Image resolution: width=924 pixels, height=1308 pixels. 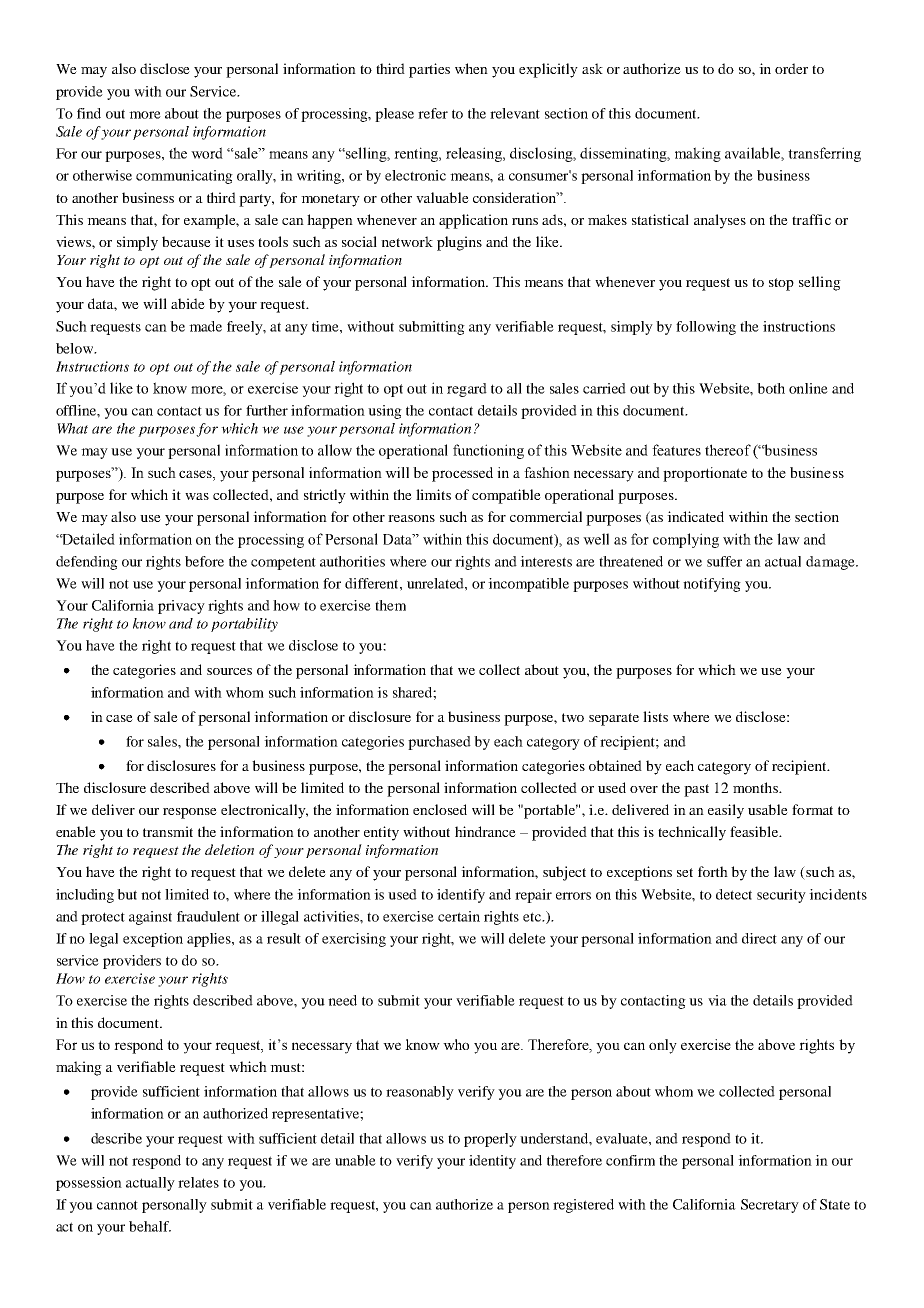 What do you see at coordinates (791, 68) in the page?
I see `order` at bounding box center [791, 68].
